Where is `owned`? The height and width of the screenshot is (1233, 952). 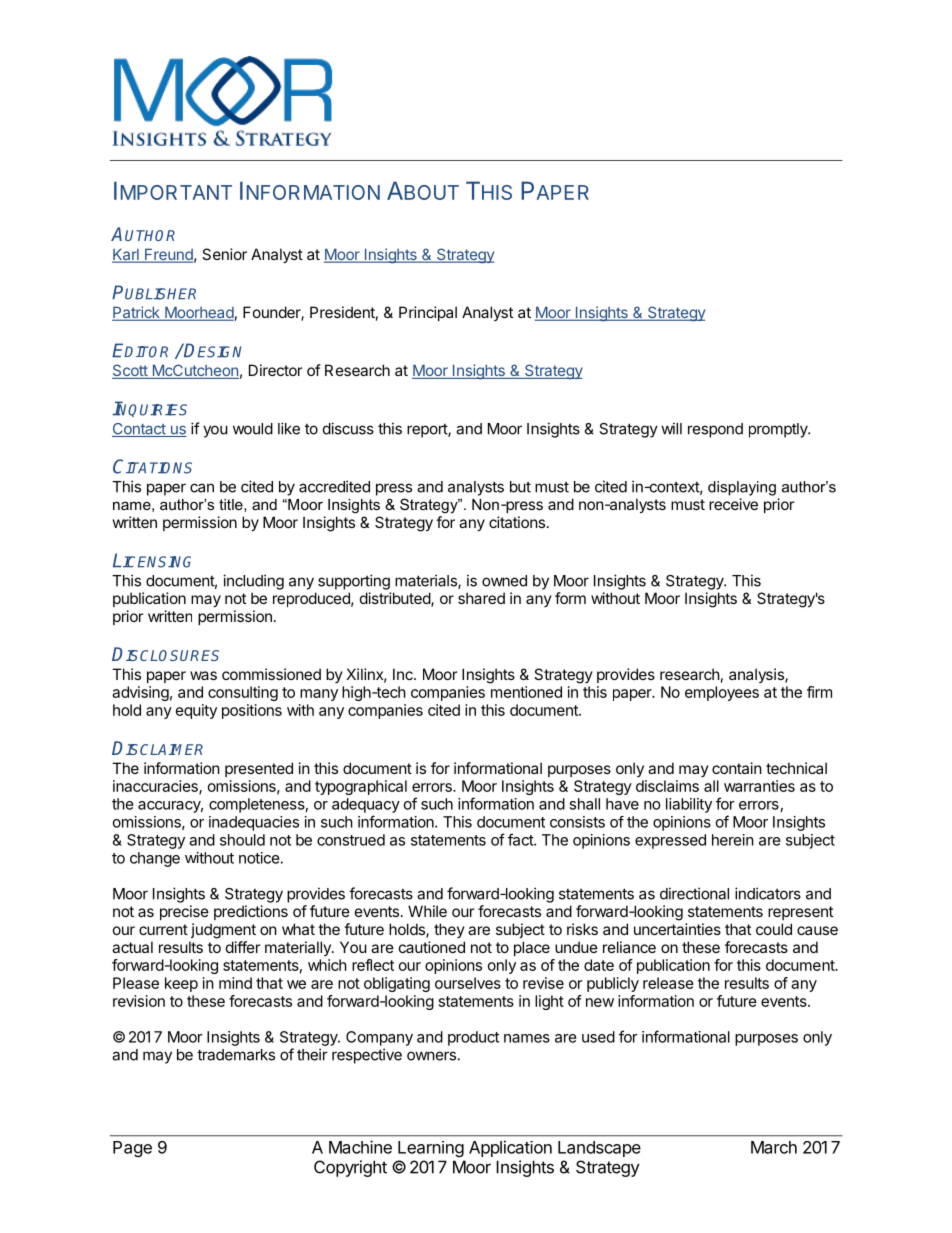 owned is located at coordinates (504, 581).
